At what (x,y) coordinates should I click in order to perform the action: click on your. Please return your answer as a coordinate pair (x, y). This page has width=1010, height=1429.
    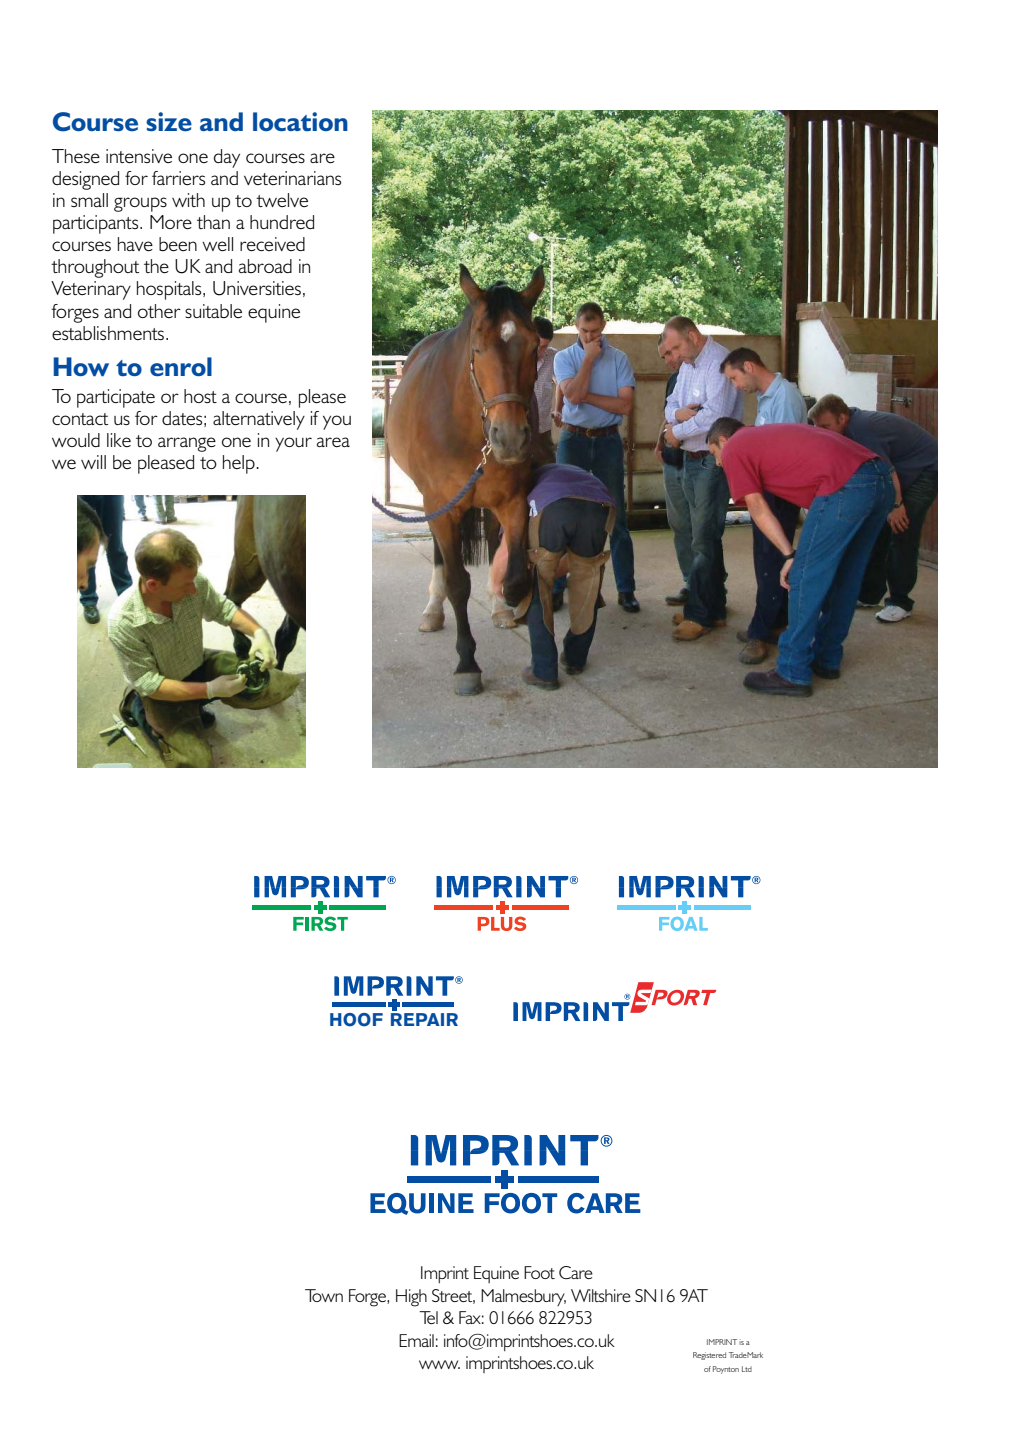
    Looking at the image, I should click on (293, 444).
